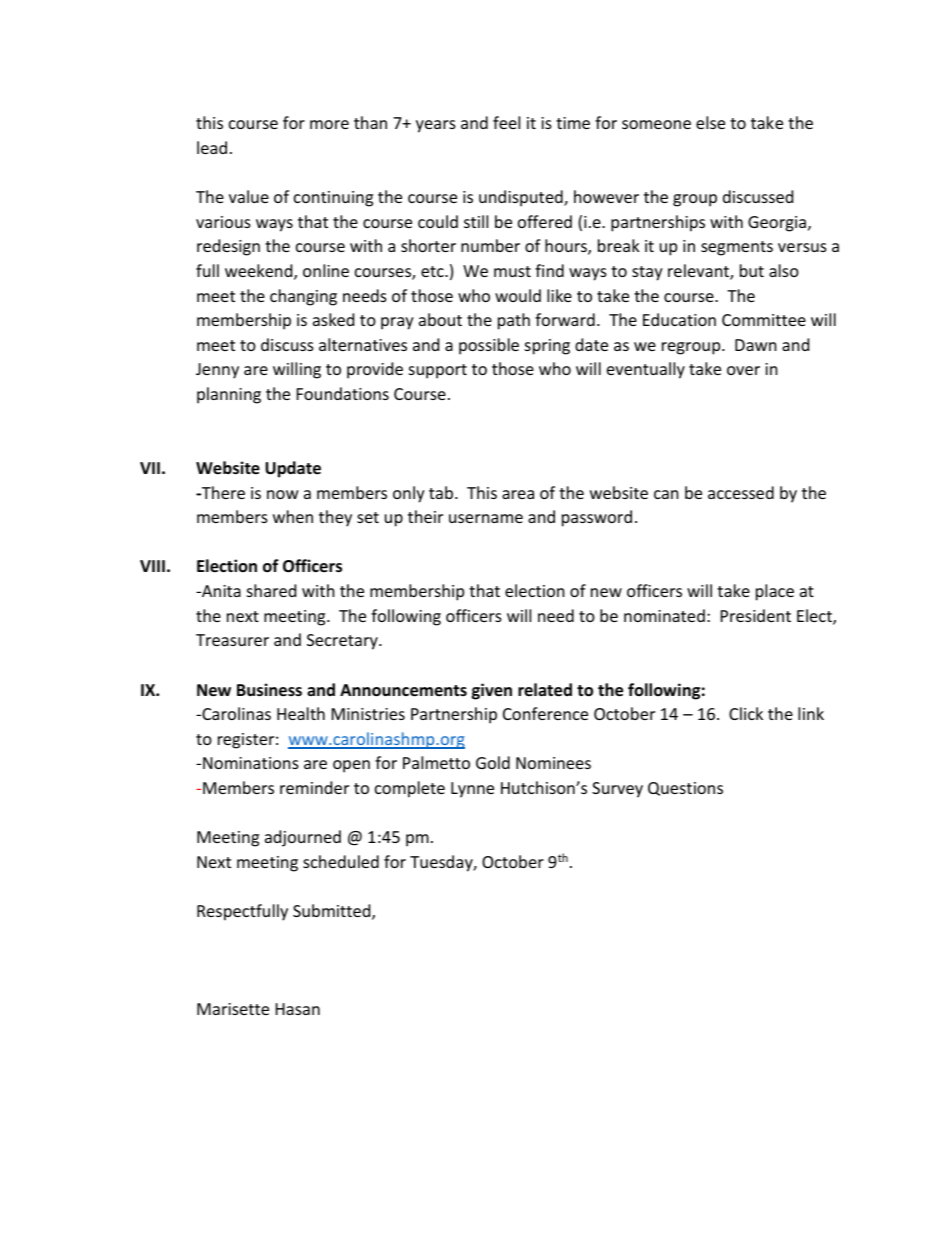 The height and width of the page is (1233, 952). I want to click on President, so click(756, 615).
